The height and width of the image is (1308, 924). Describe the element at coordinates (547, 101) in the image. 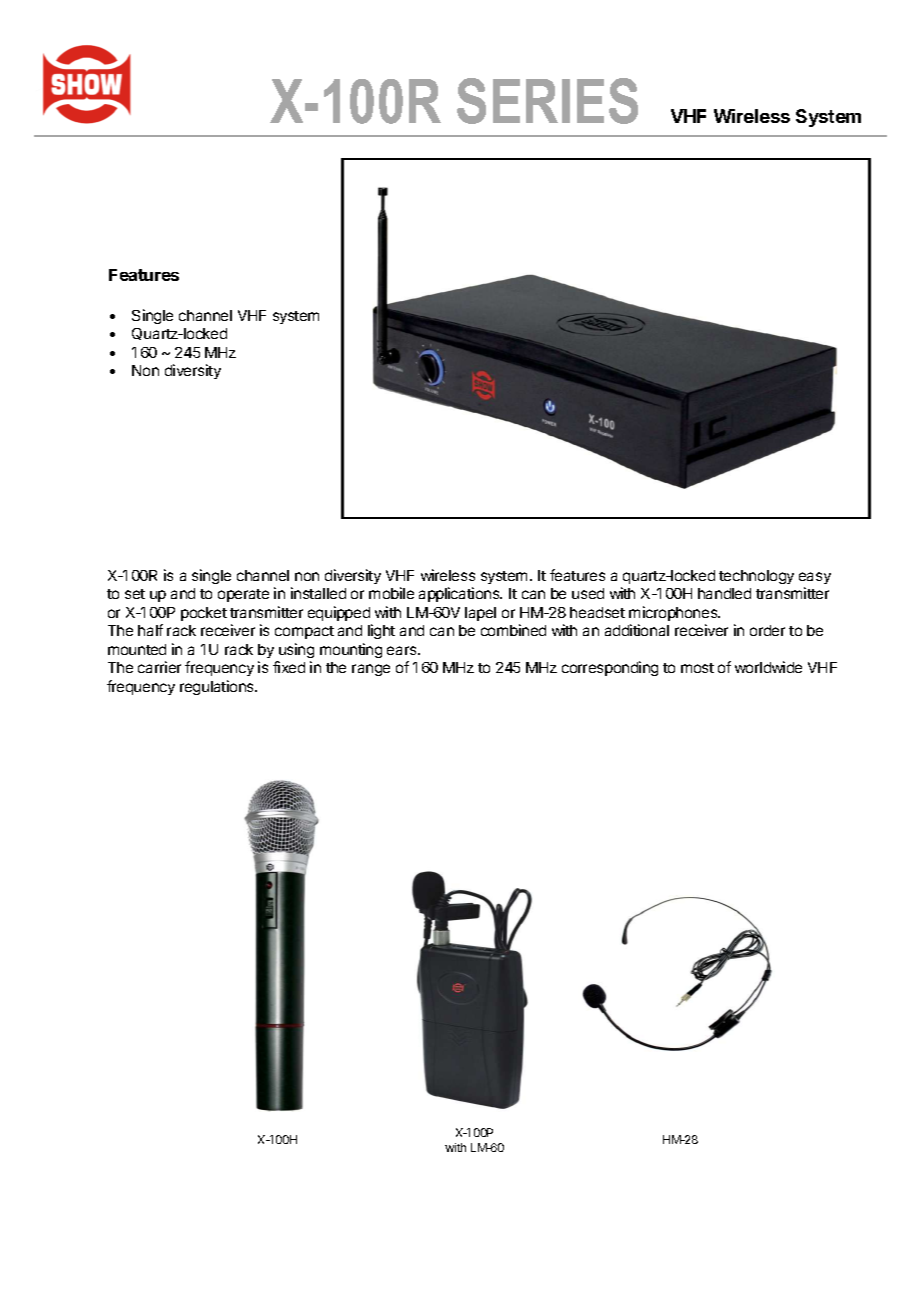

I see `SERIES` at that location.
